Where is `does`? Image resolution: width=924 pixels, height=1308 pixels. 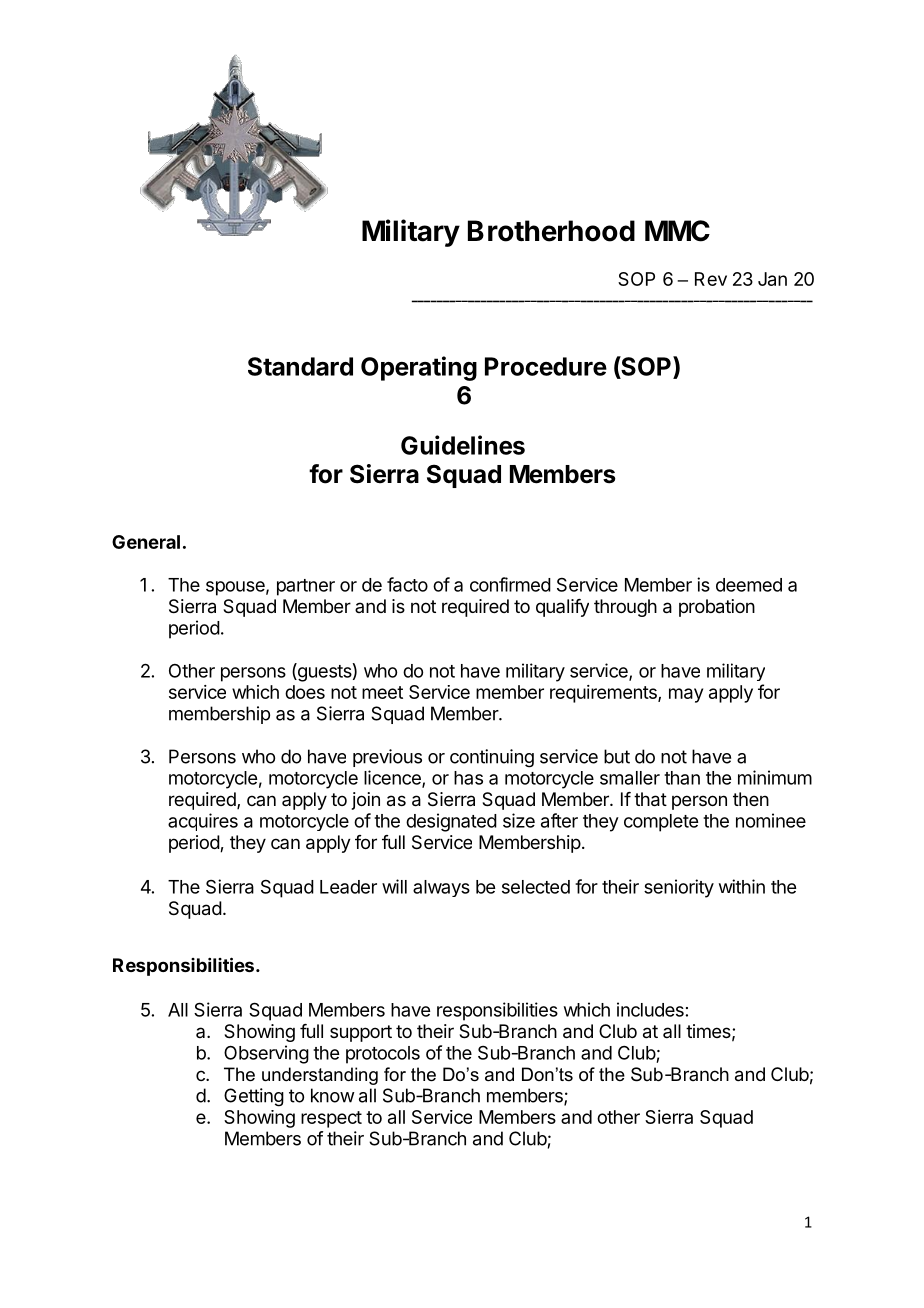
does is located at coordinates (305, 692).
